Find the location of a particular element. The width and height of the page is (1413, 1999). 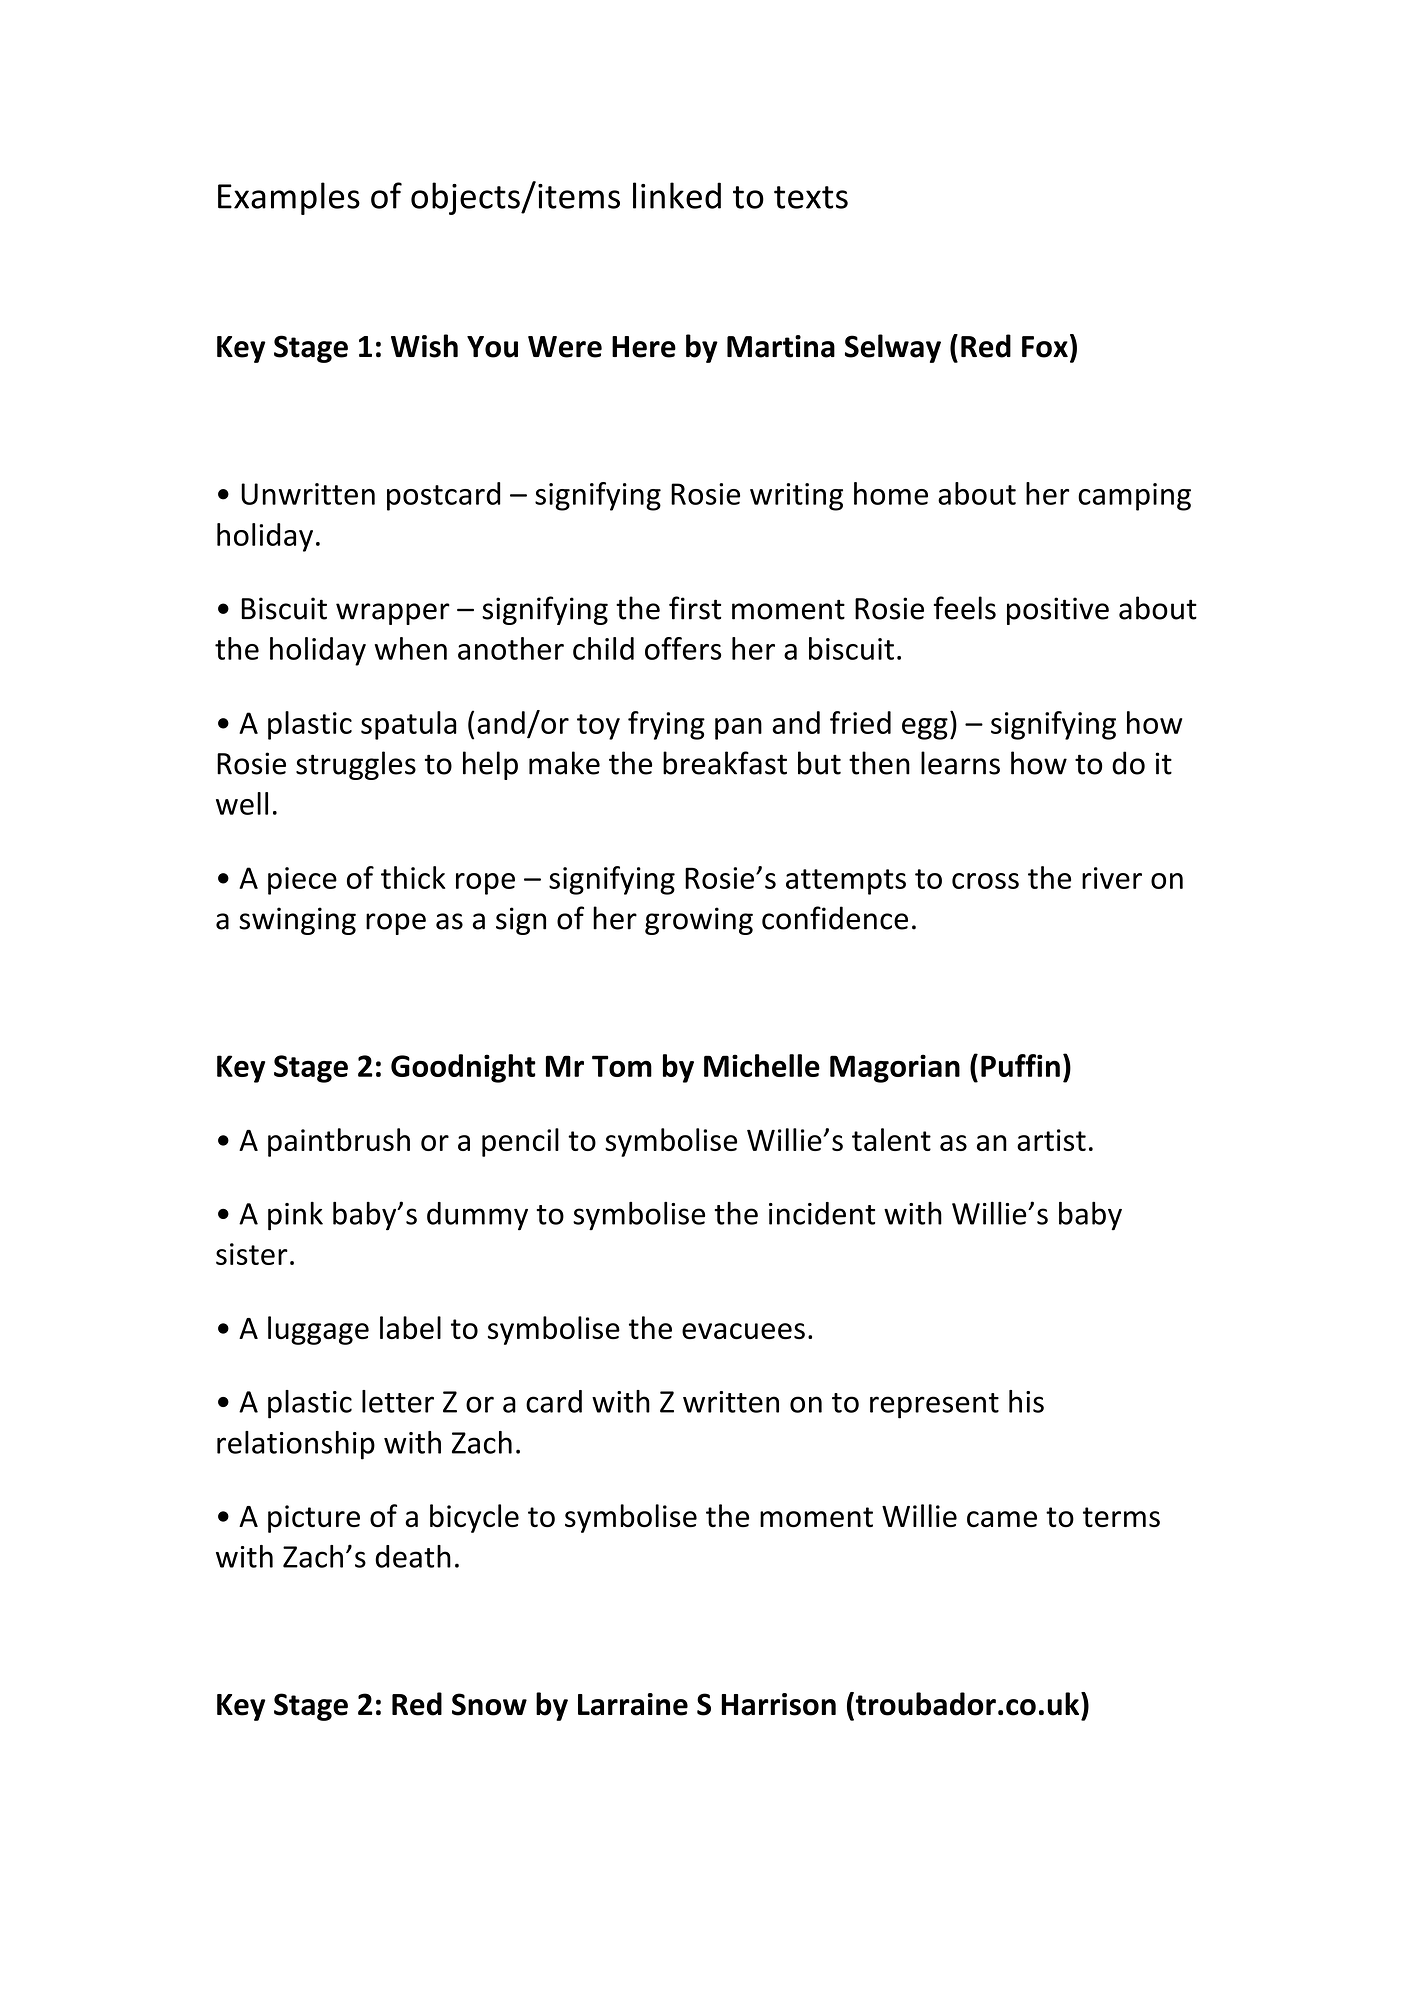

Fox is located at coordinates (1045, 347).
